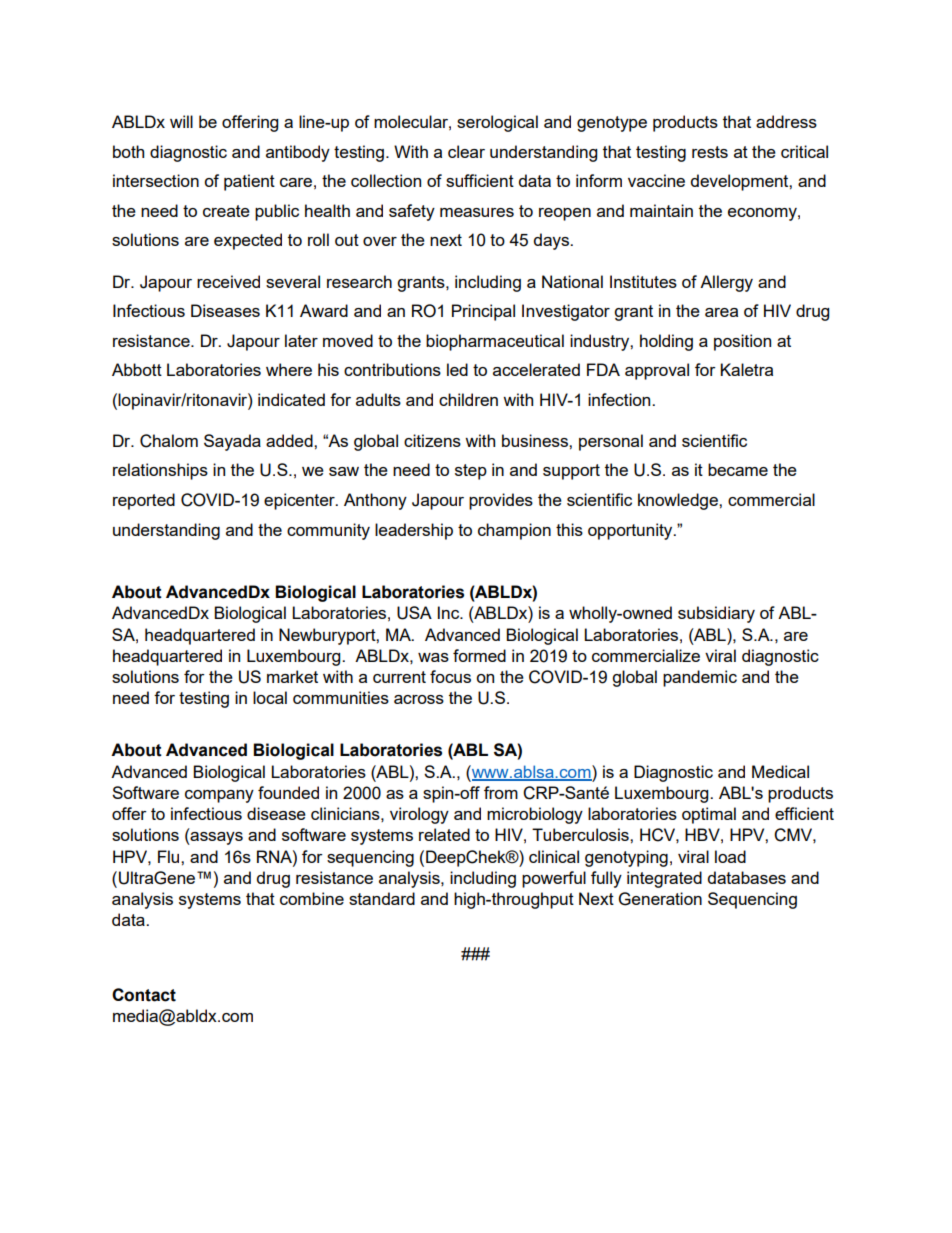 This screenshot has width=952, height=1233. I want to click on company, so click(219, 796).
